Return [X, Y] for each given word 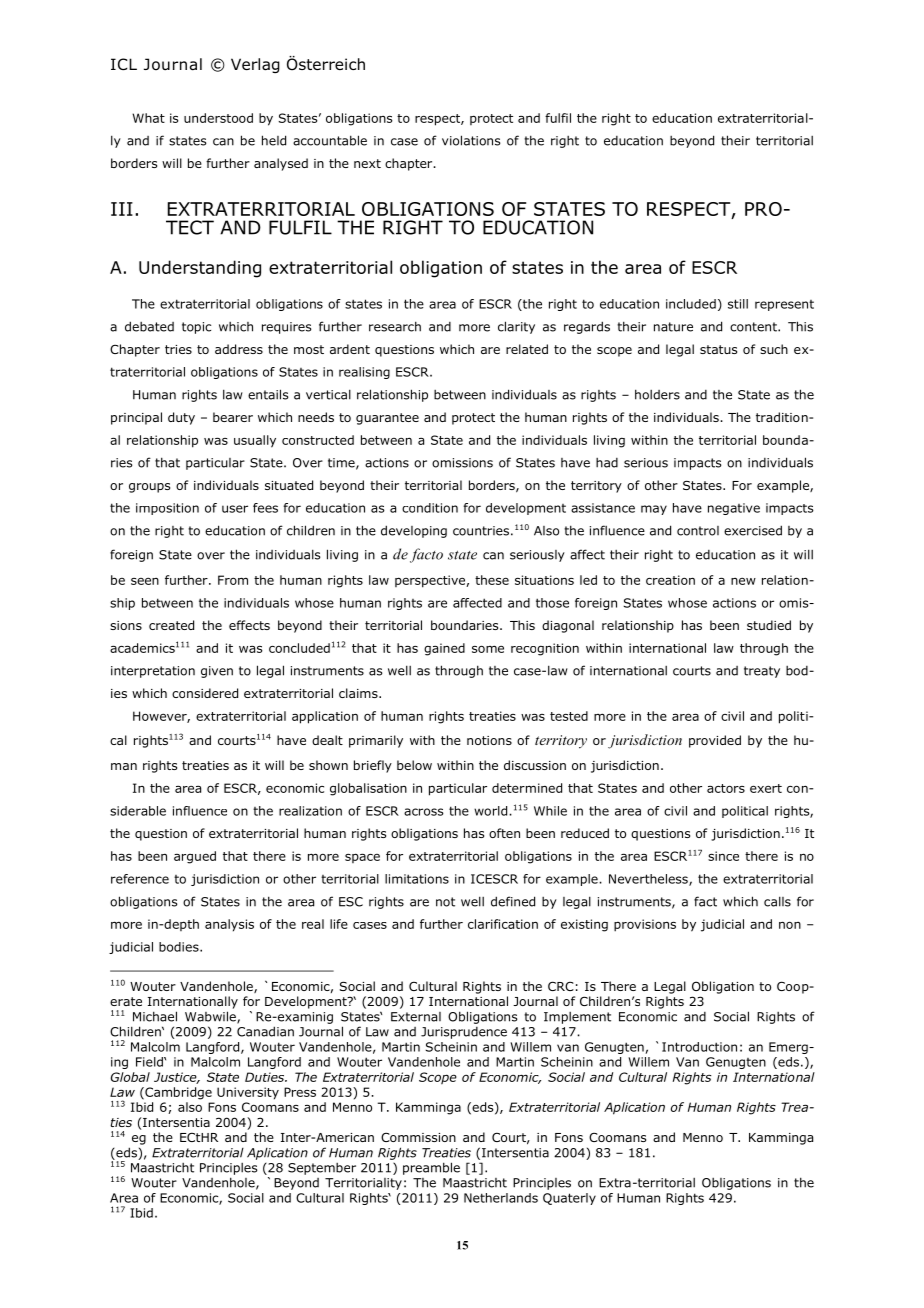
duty [181, 418]
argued [195, 857]
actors [726, 788]
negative [734, 509]
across [424, 812]
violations [471, 140]
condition [430, 508]
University [248, 1093]
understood [218, 118]
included [691, 304]
